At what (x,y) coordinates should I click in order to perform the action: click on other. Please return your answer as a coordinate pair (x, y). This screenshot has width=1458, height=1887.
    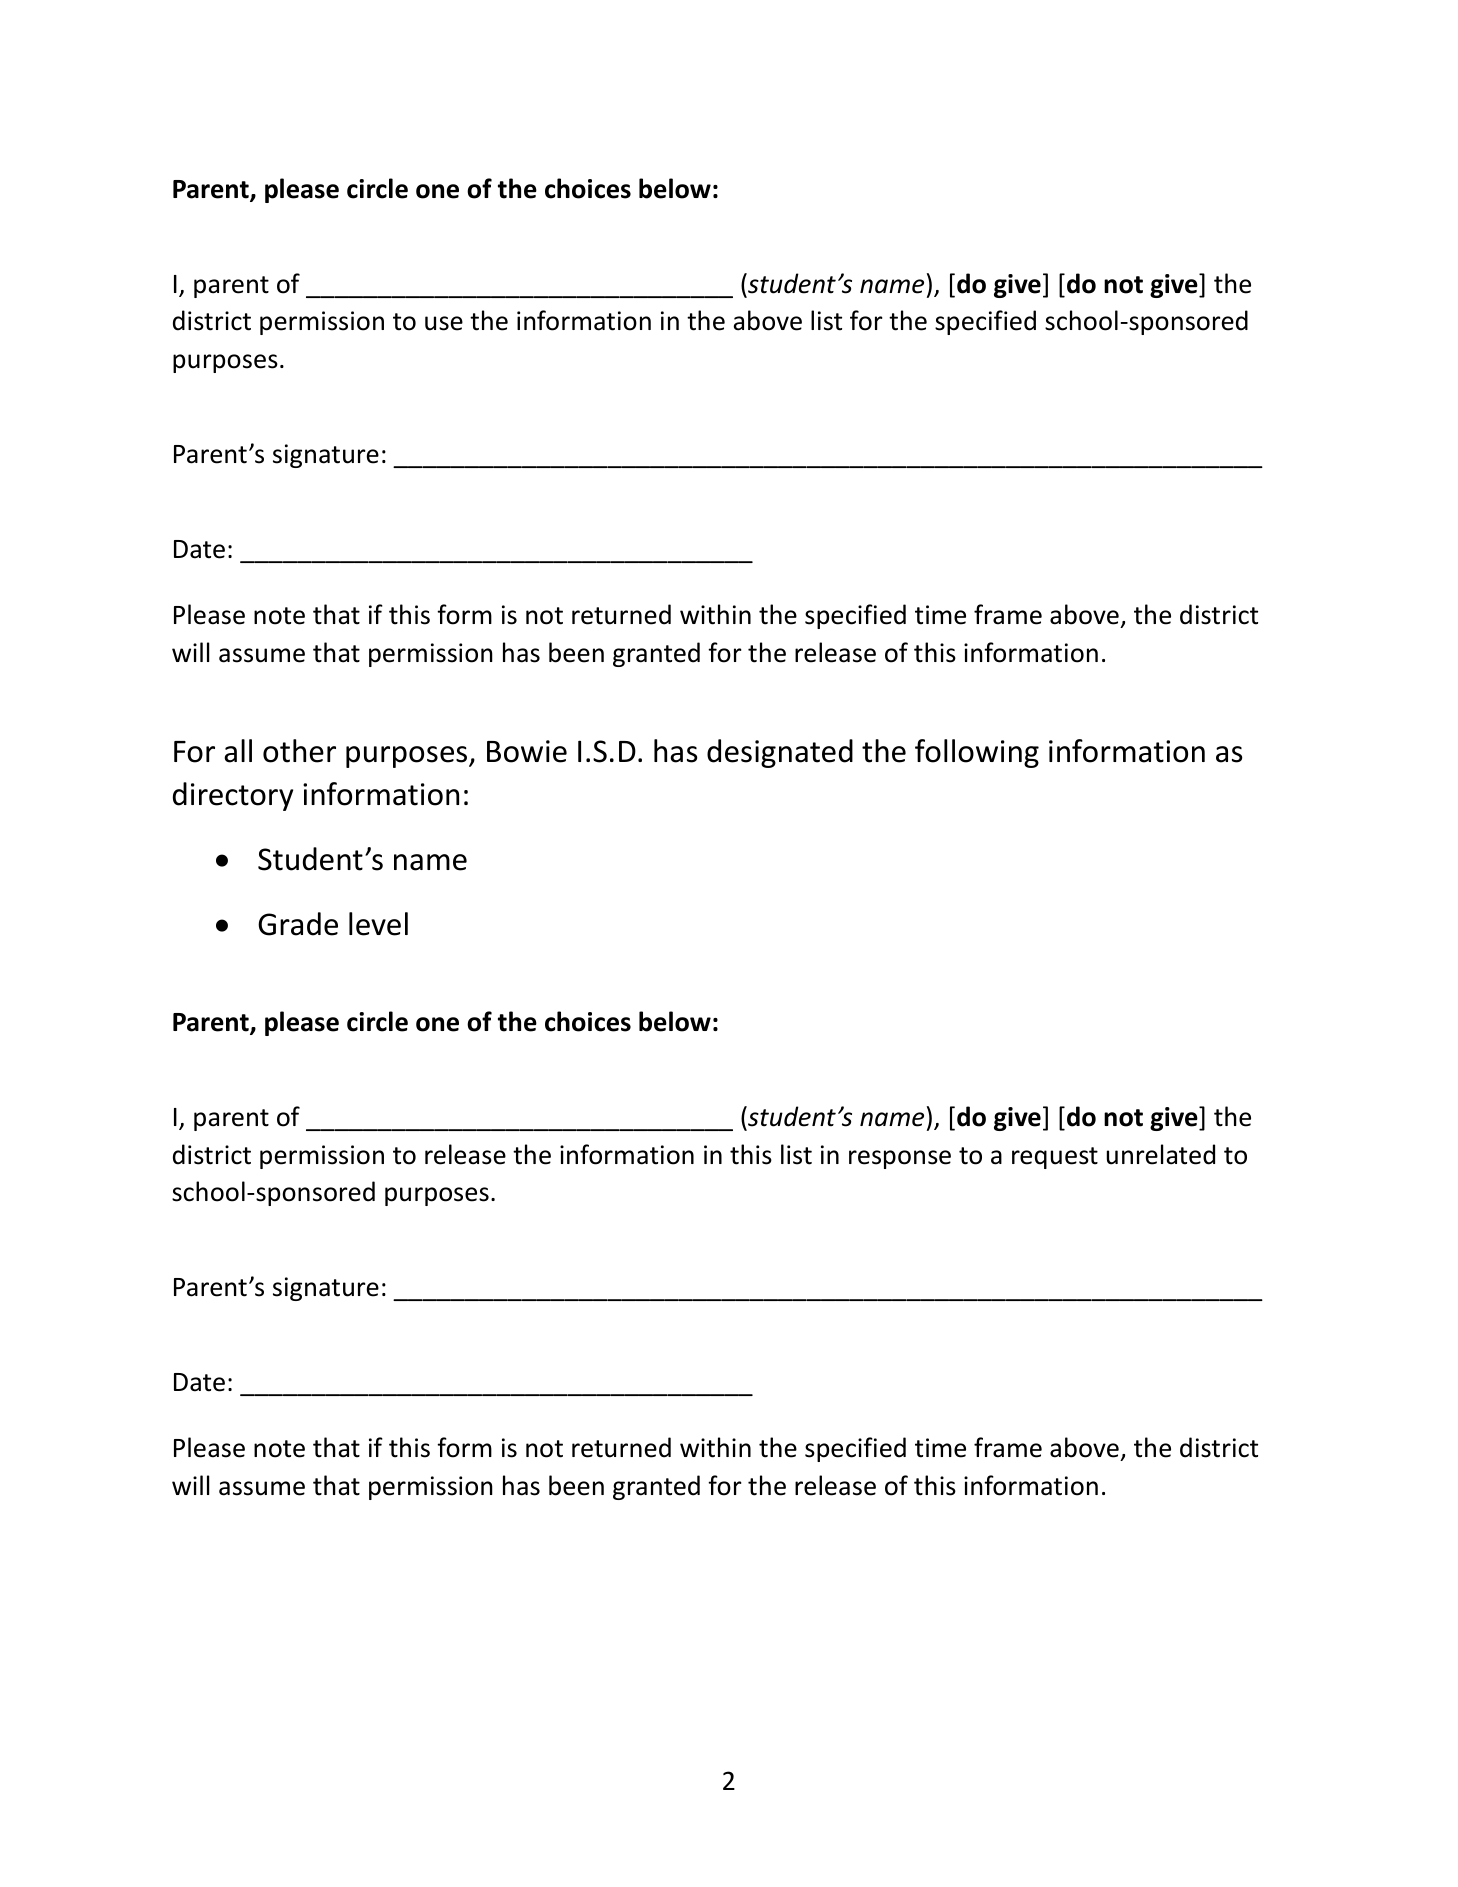
    Looking at the image, I should click on (299, 751).
